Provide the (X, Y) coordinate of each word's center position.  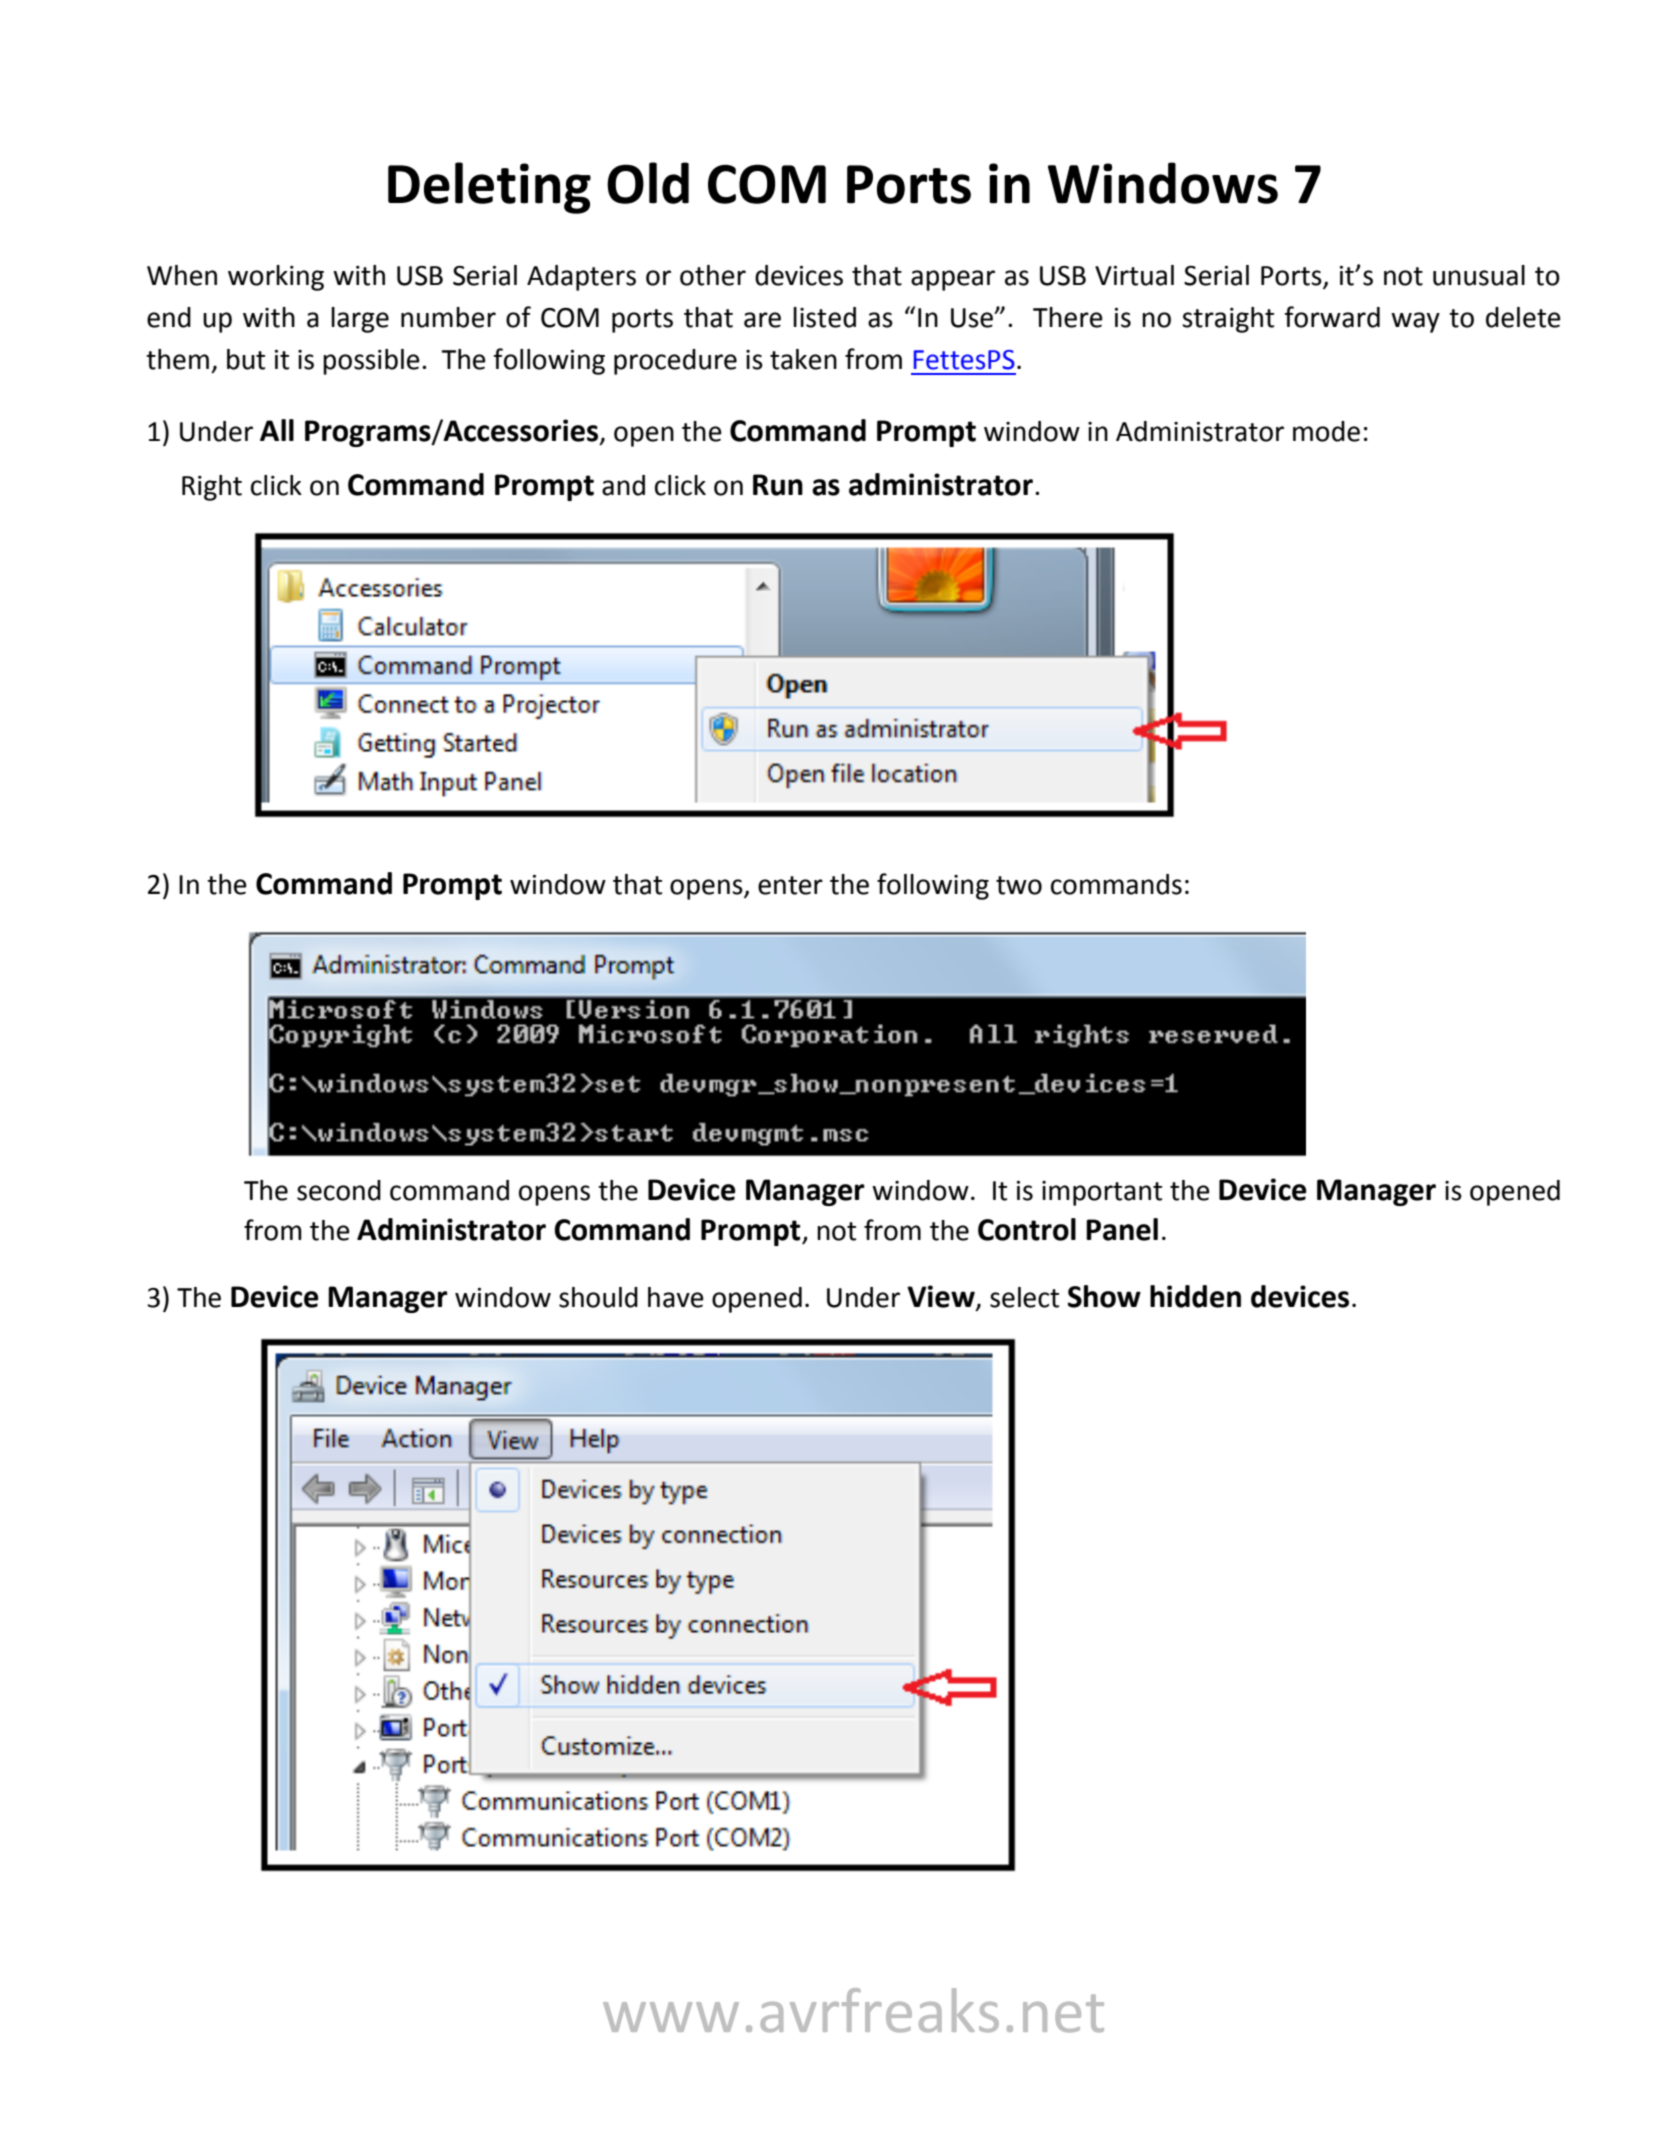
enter (790, 885)
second (339, 1190)
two (1019, 885)
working (276, 278)
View (942, 1297)
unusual (1479, 275)
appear (953, 280)
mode (1326, 431)
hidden (1195, 1296)
